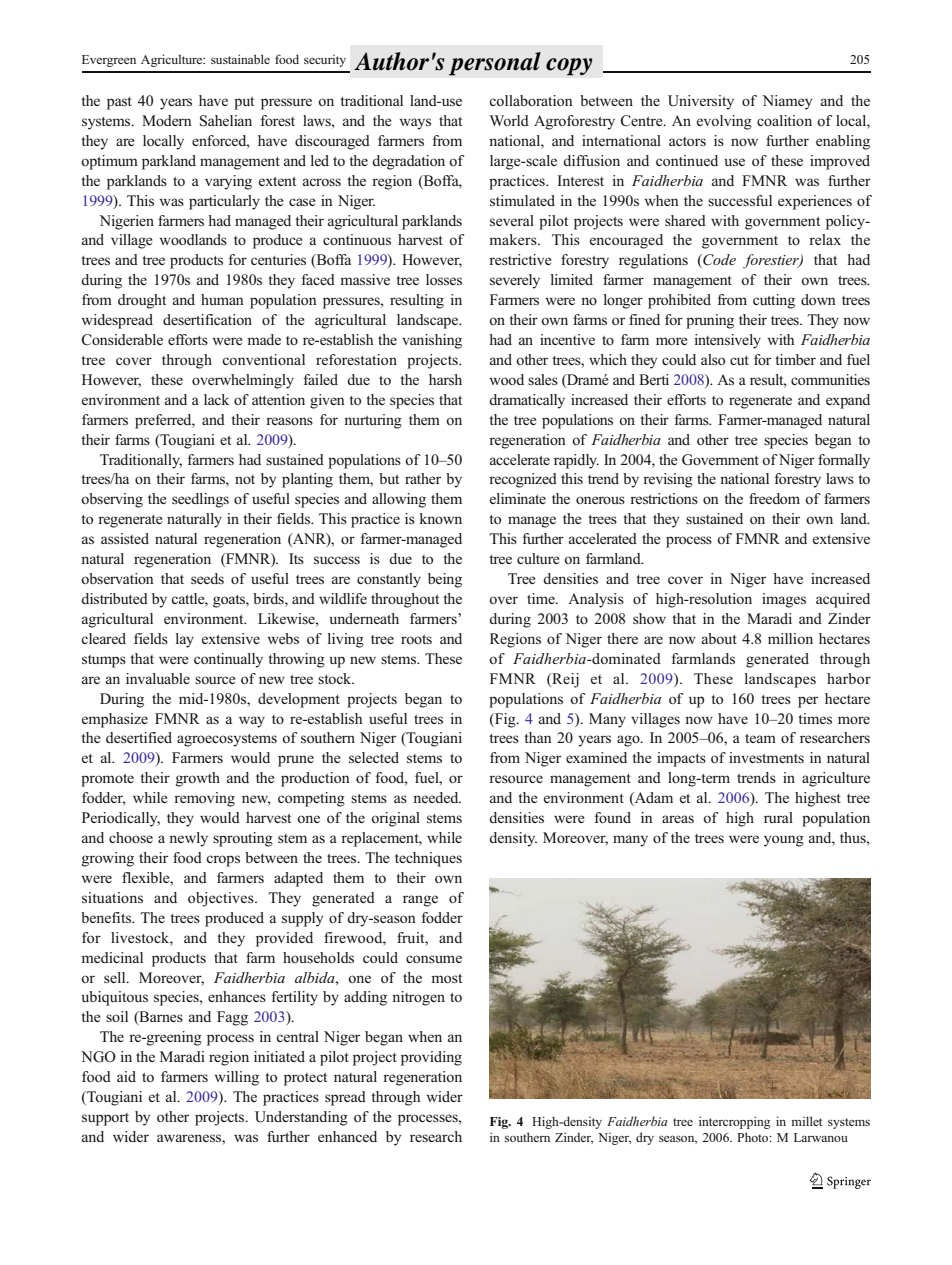 Image resolution: width=952 pixels, height=1265 pixels. I want to click on being, so click(445, 580).
